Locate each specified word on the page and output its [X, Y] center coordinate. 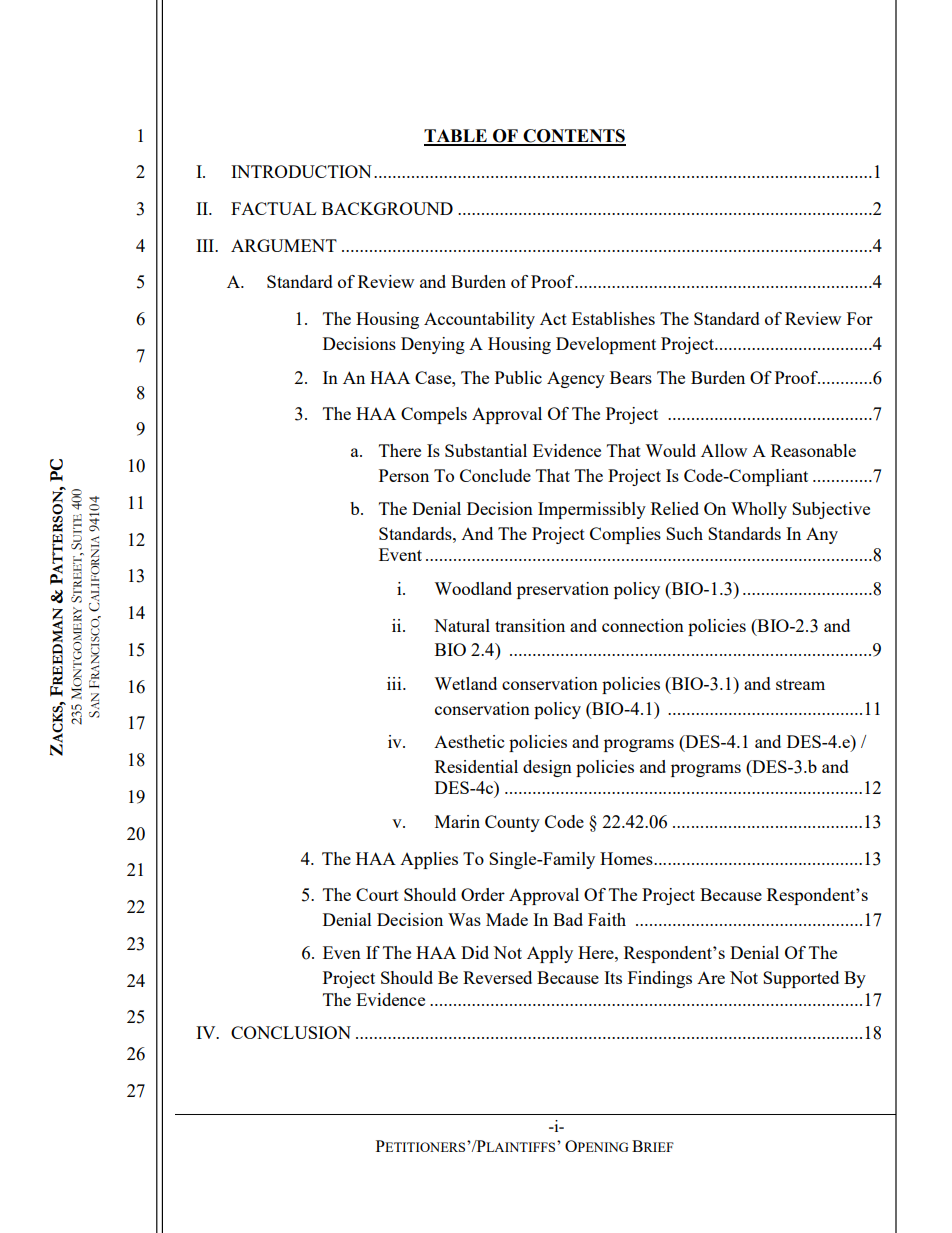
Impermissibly [592, 510]
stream [800, 684]
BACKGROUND [387, 208]
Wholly [759, 510]
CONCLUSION [291, 1032]
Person [404, 475]
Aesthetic [469, 741]
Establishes [613, 318]
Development [606, 345]
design [547, 768]
